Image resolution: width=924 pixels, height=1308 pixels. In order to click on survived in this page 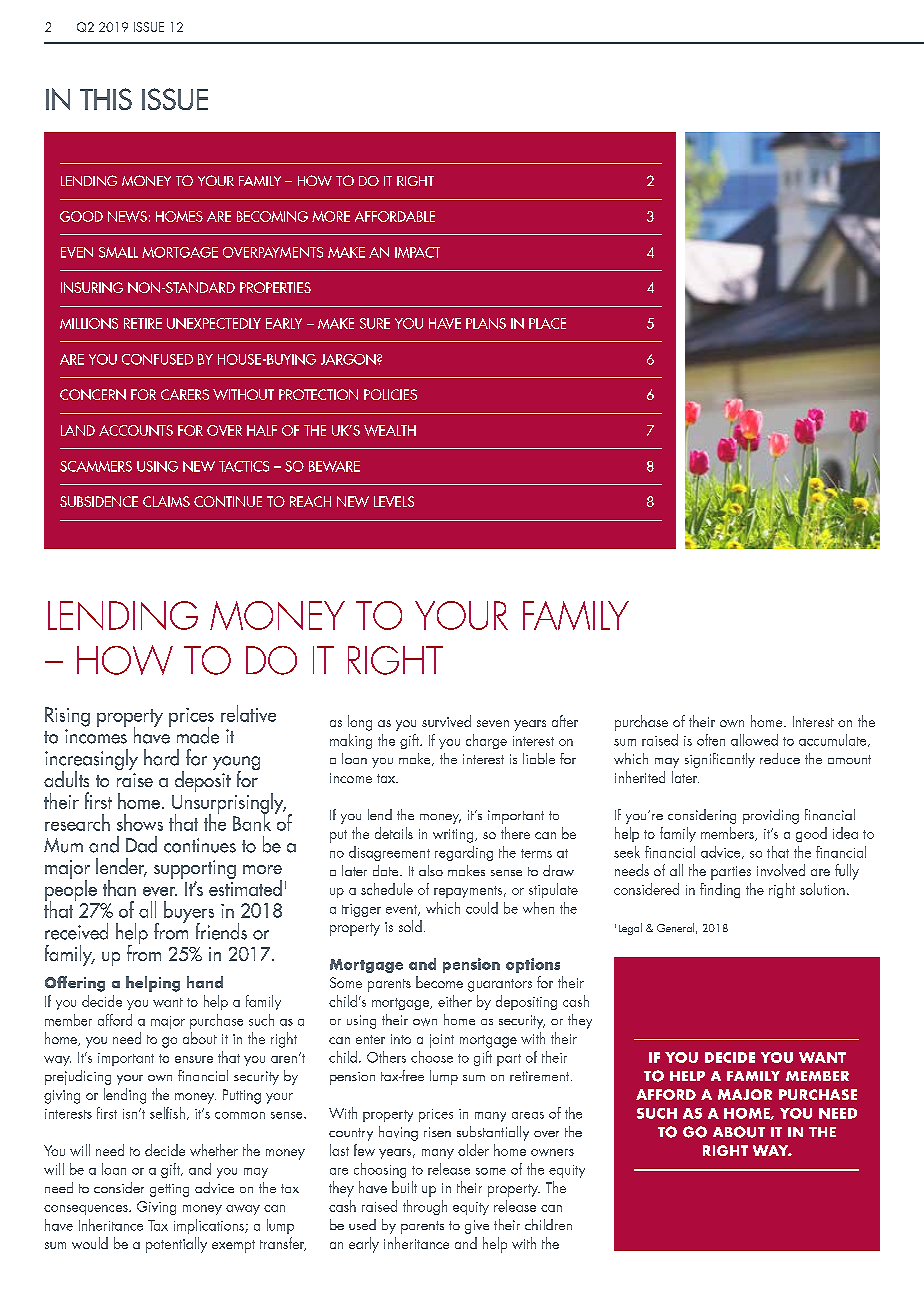, I will do `click(446, 721)`.
